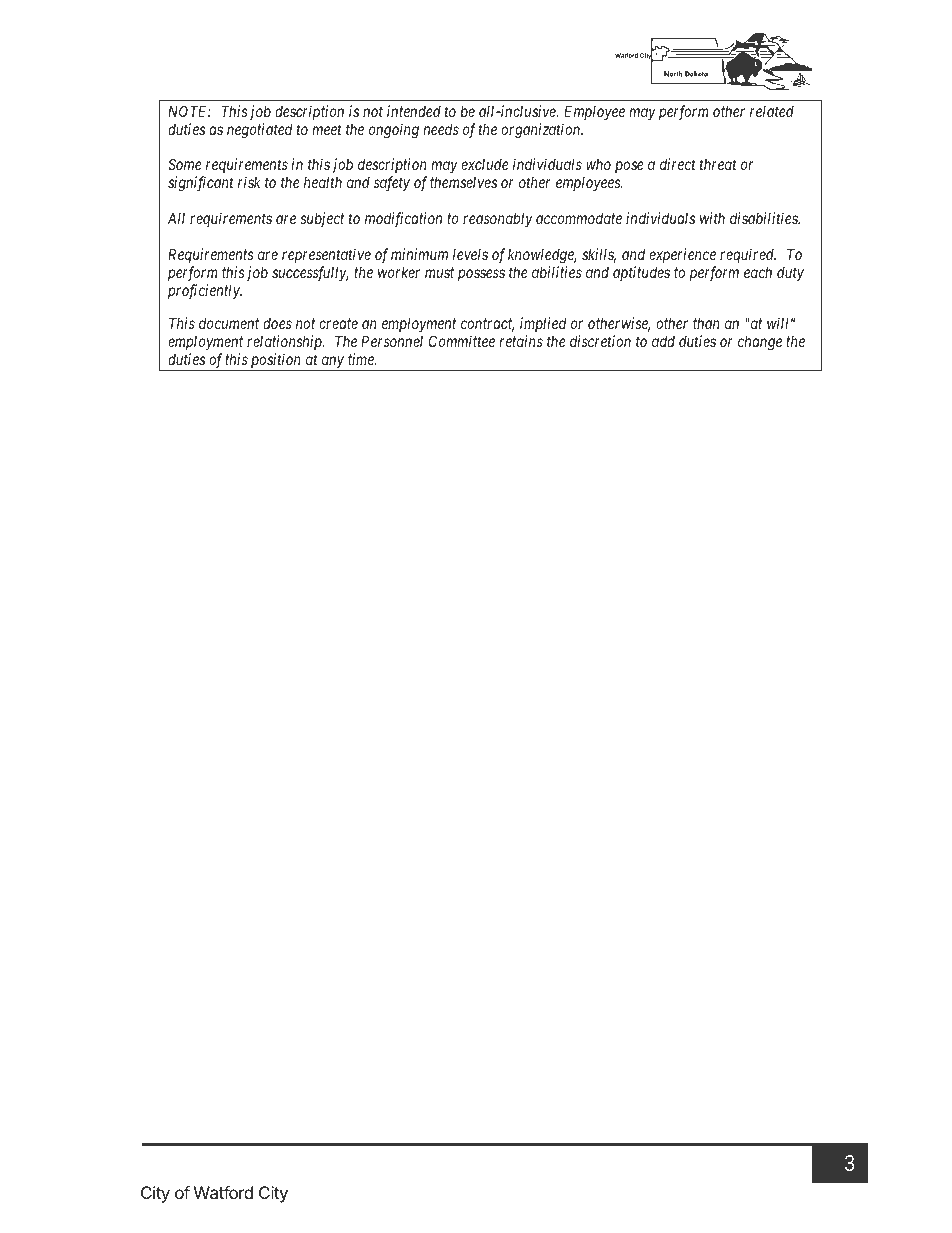 The image size is (952, 1233). What do you see at coordinates (498, 219) in the screenshot?
I see `reasonably` at bounding box center [498, 219].
